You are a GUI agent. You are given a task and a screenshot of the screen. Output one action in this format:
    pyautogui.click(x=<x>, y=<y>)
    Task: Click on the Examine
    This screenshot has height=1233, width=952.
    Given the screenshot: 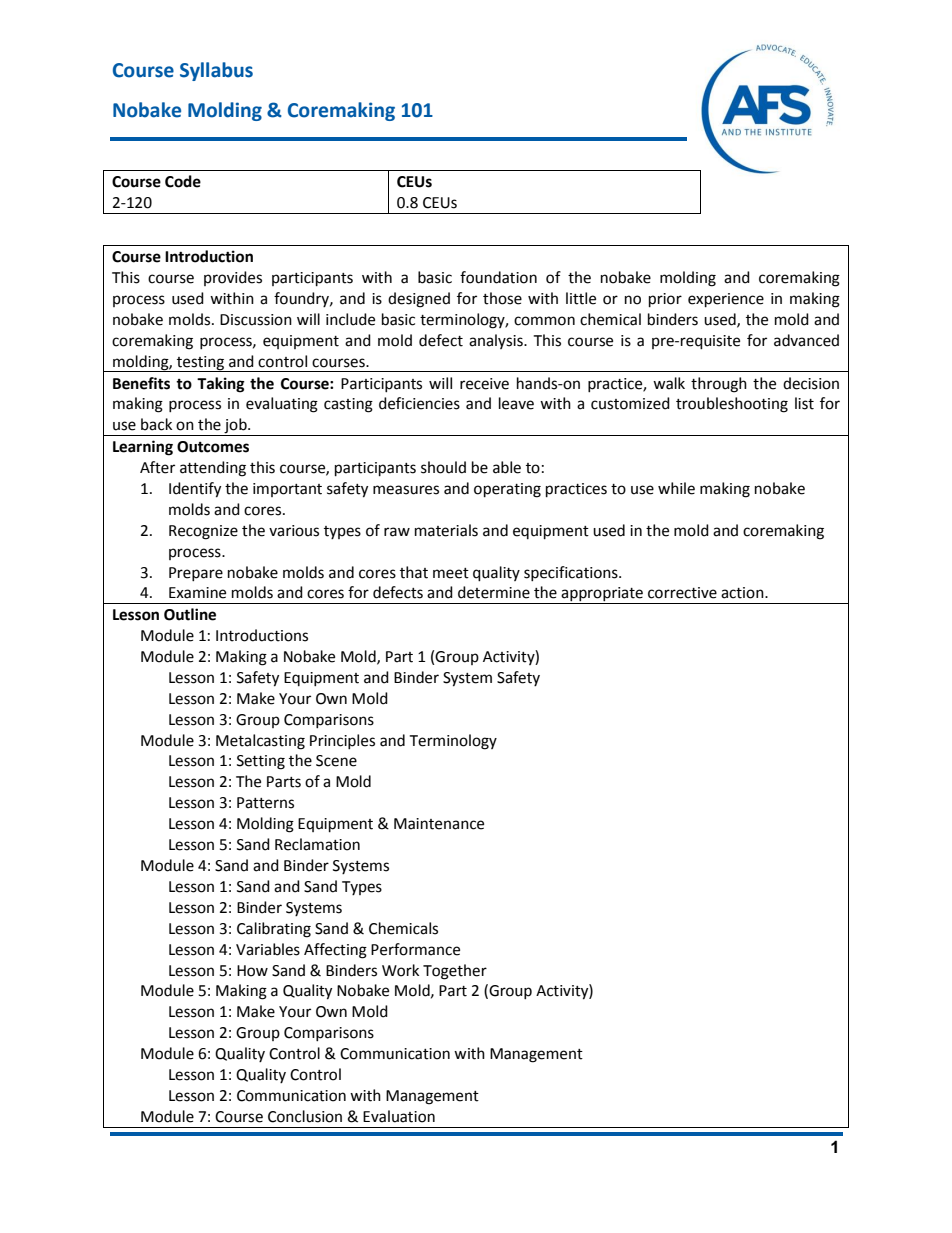 What is the action you would take?
    pyautogui.click(x=197, y=593)
